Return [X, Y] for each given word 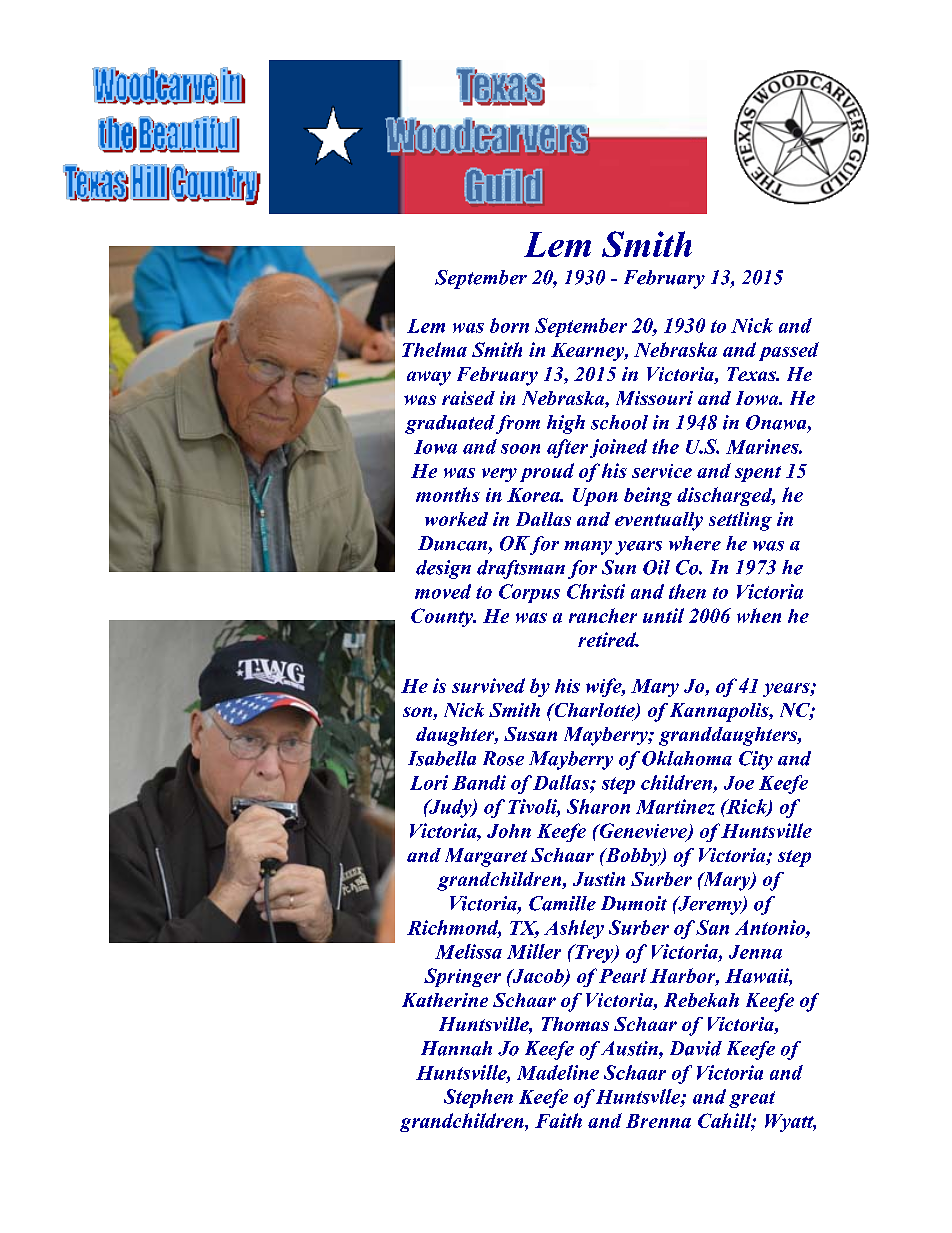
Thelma [434, 349]
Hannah [456, 1048]
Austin [630, 1048]
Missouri [654, 398]
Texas [752, 374]
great [752, 1099]
